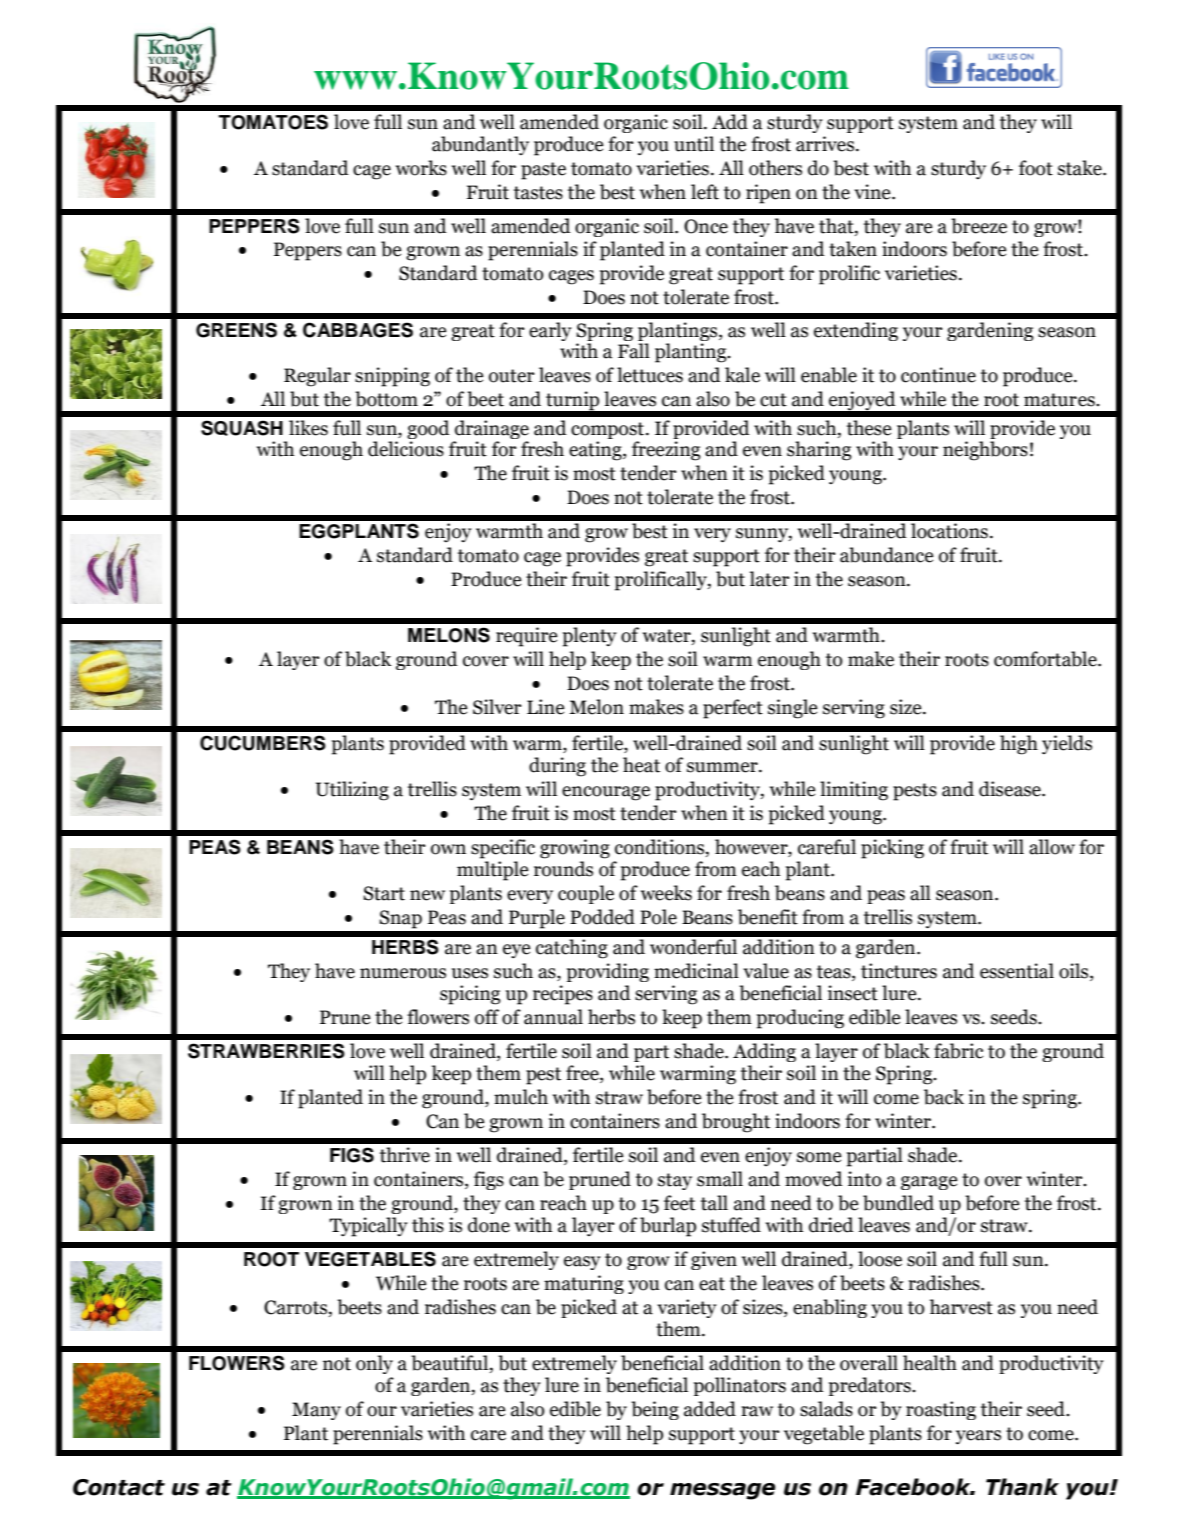  I want to click on being, so click(655, 1410).
